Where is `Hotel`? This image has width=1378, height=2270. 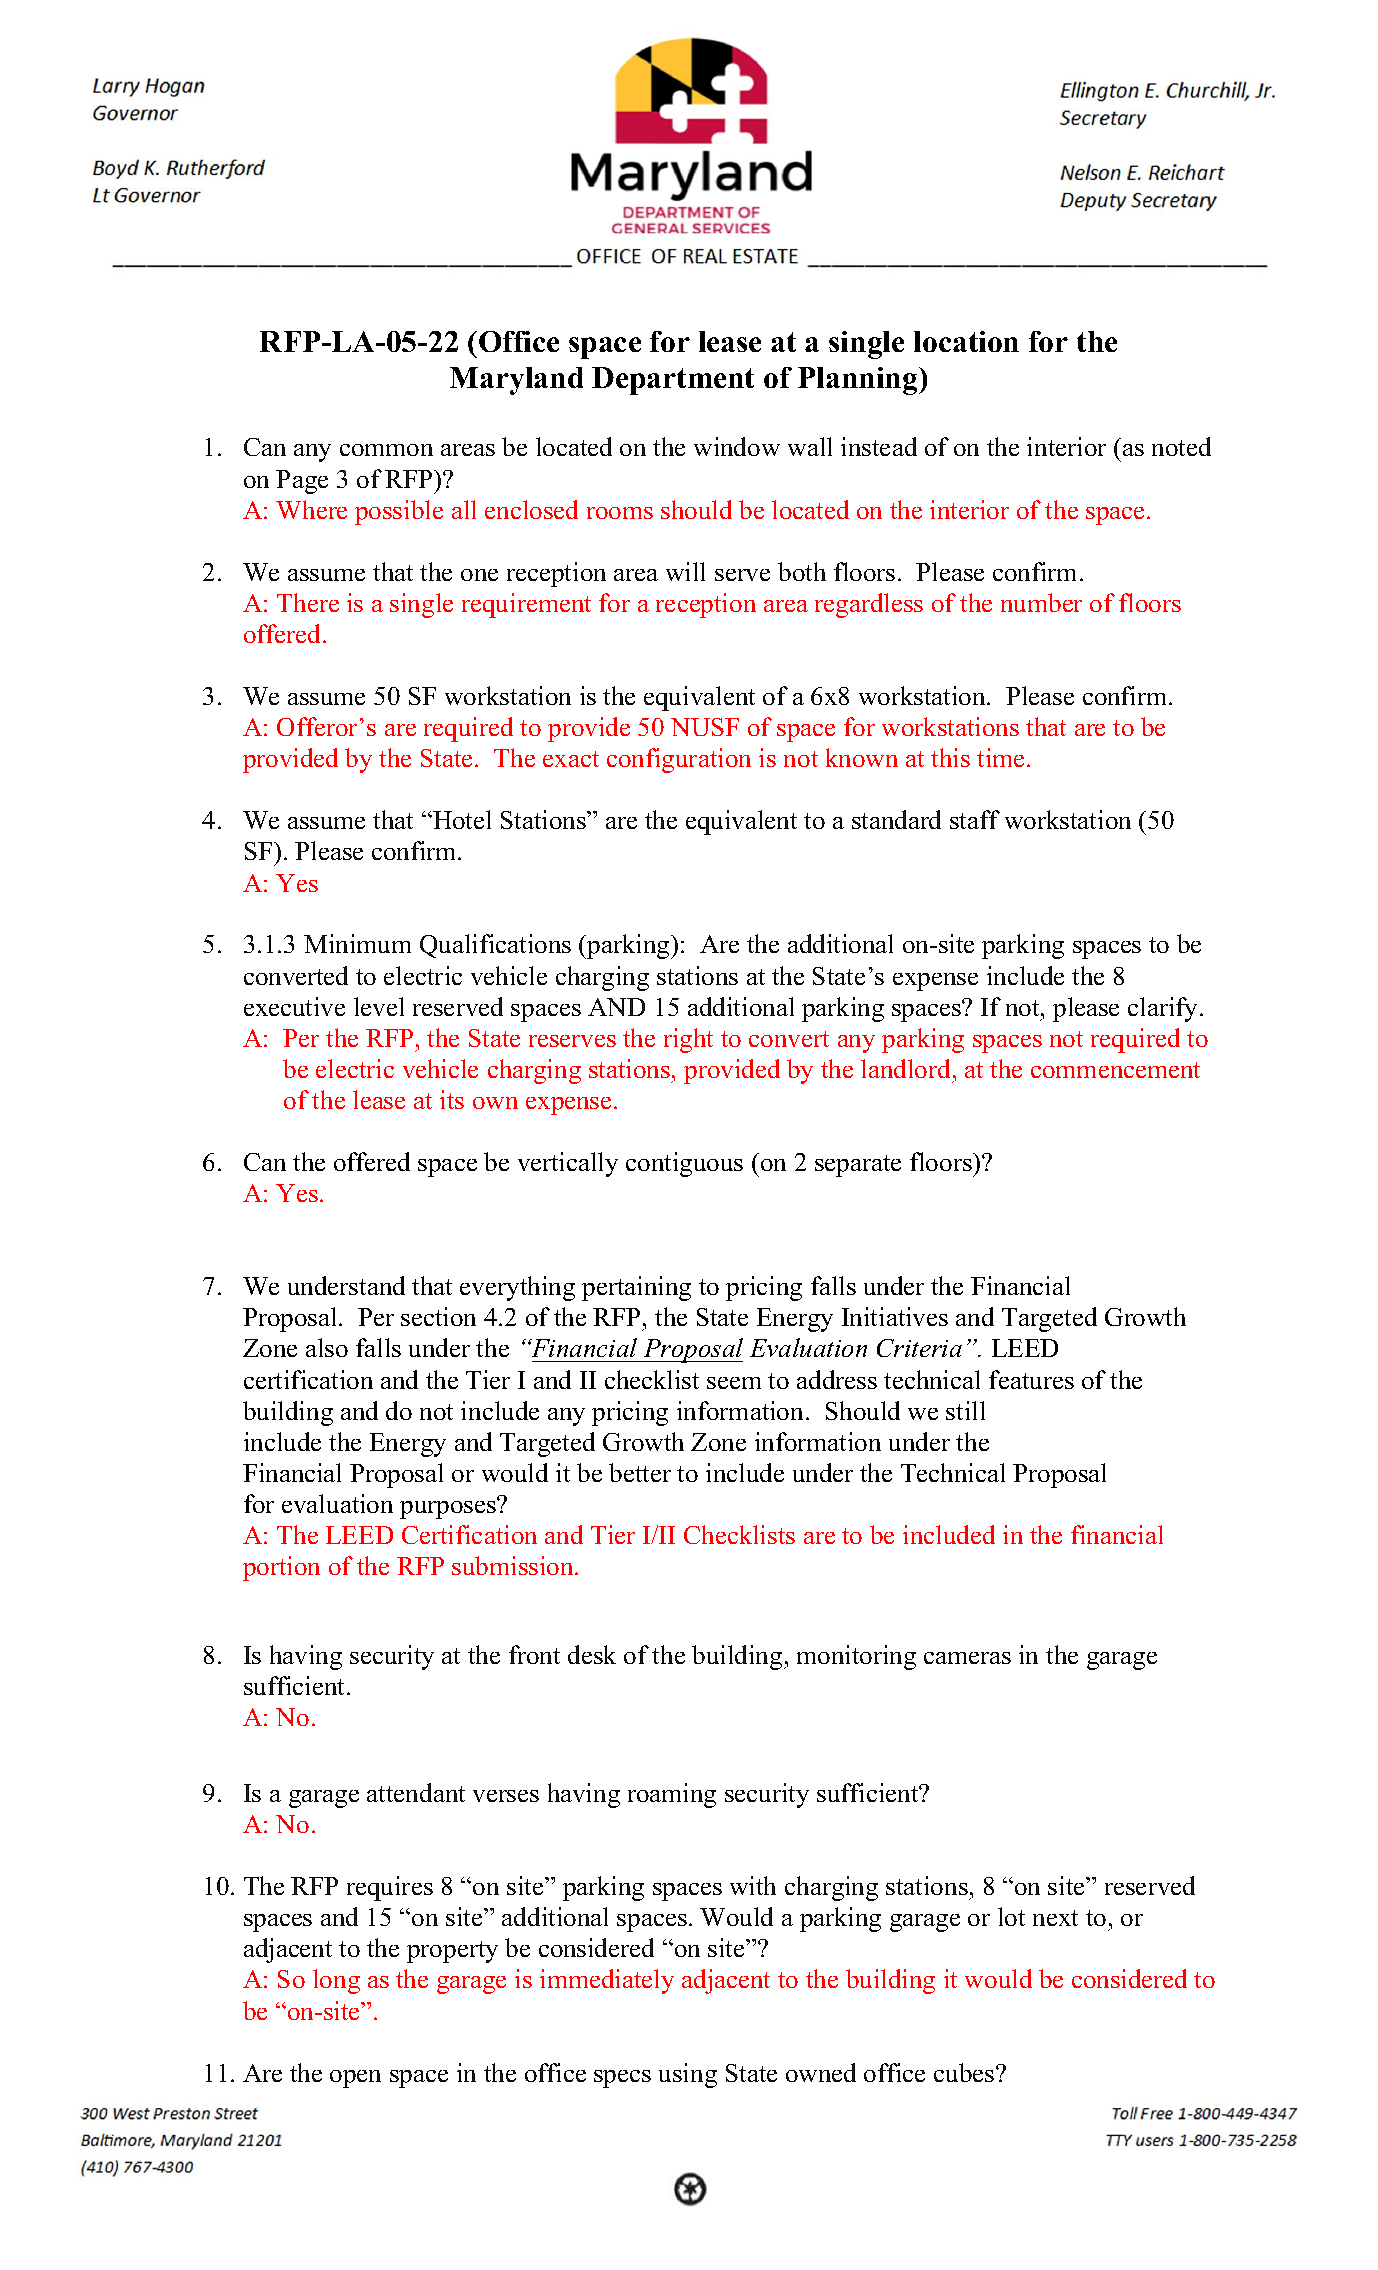
Hotel is located at coordinates (461, 819).
